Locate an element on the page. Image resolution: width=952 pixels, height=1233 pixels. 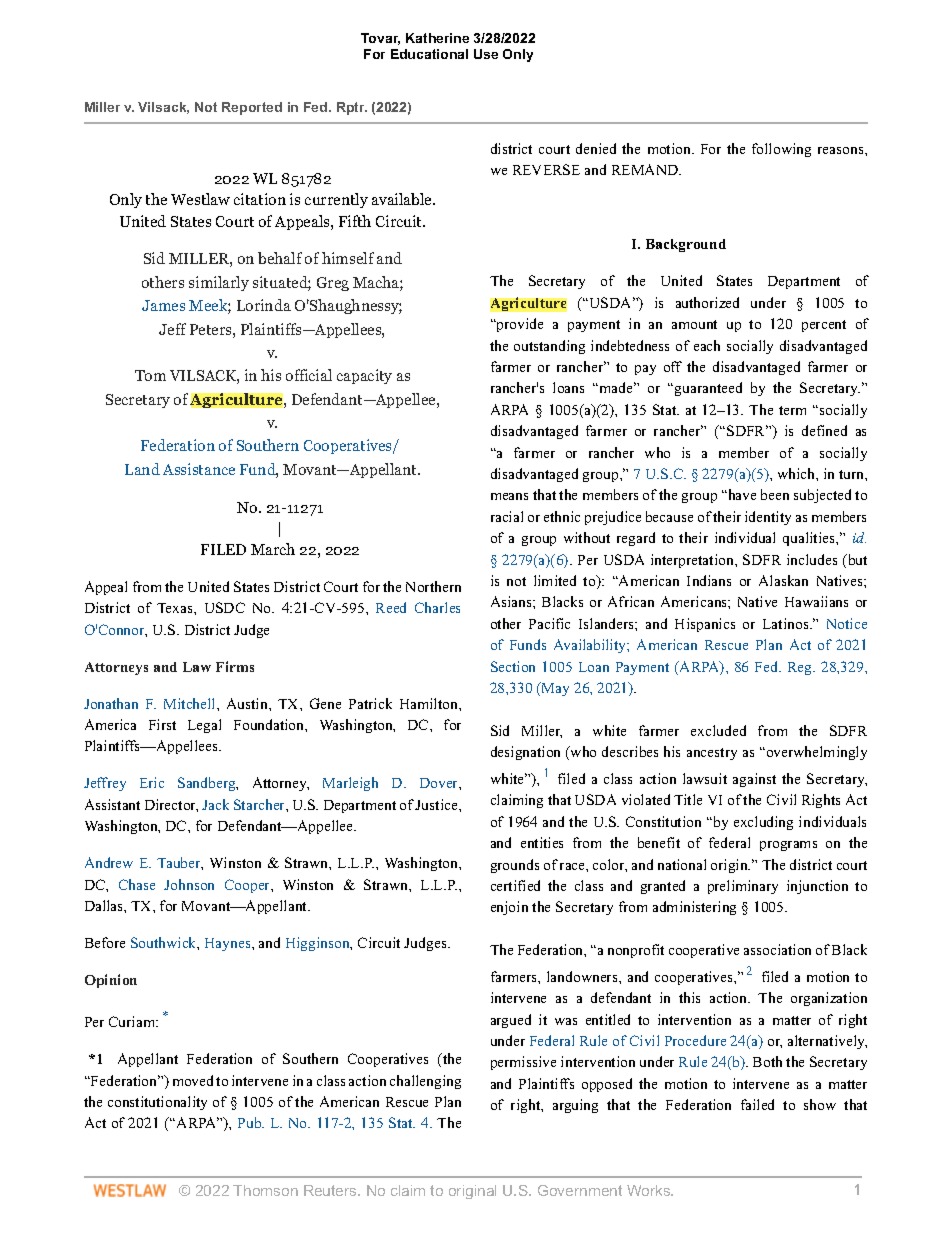
Haynes is located at coordinates (229, 944).
